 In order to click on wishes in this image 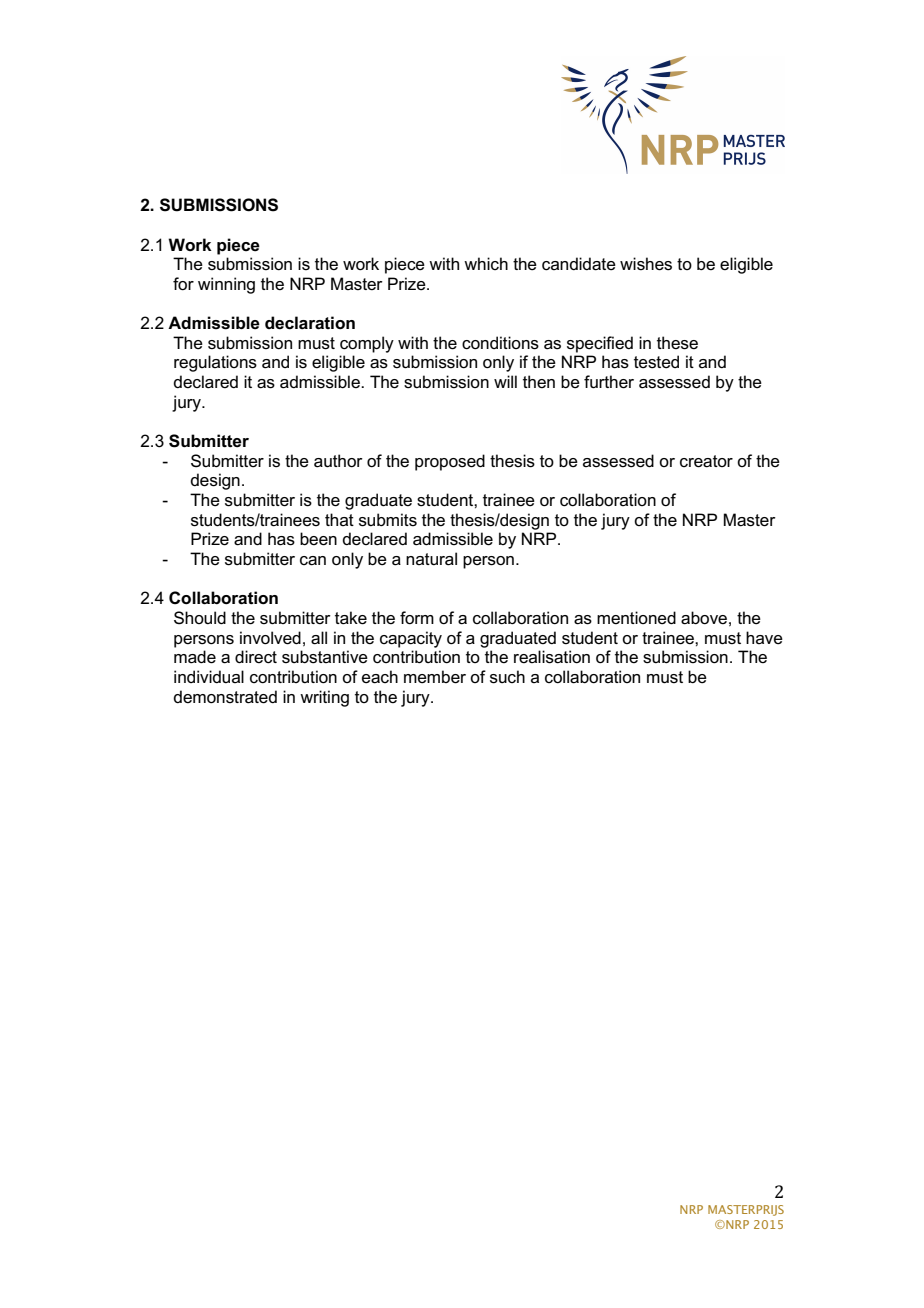, I will do `click(646, 264)`.
